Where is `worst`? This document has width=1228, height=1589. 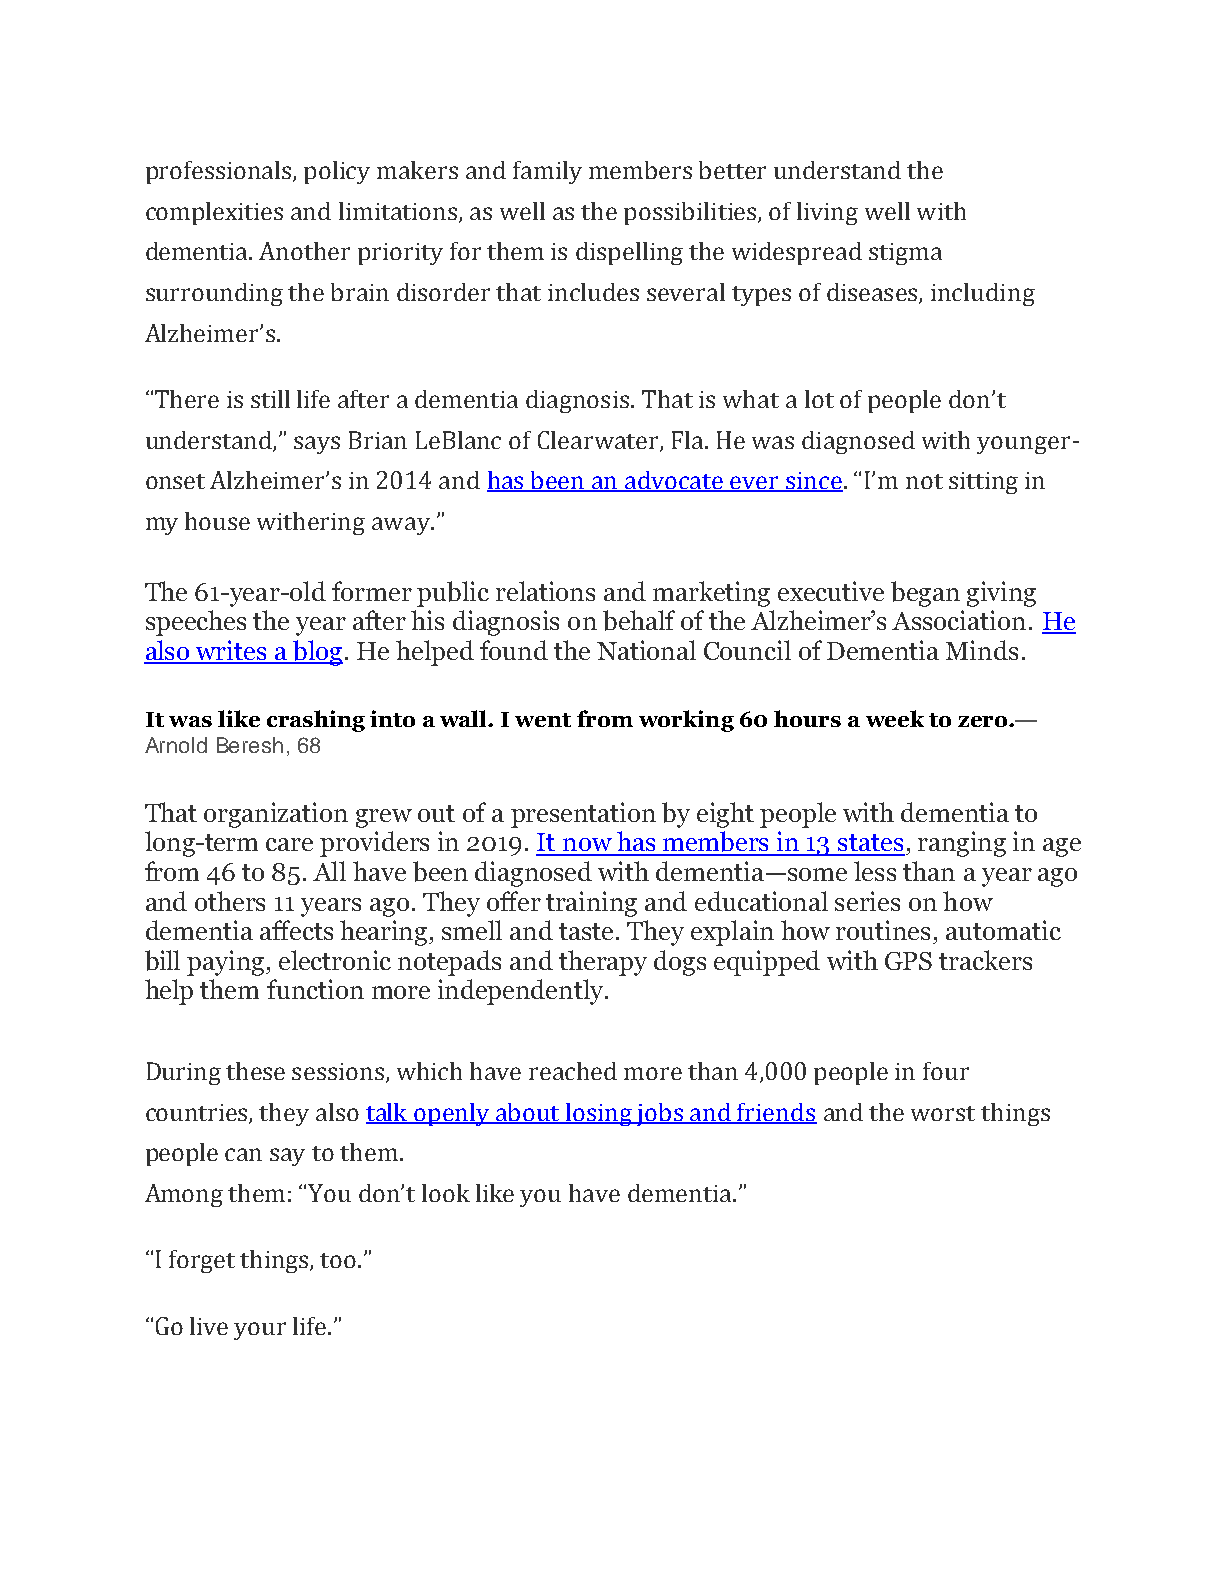 worst is located at coordinates (943, 1113).
